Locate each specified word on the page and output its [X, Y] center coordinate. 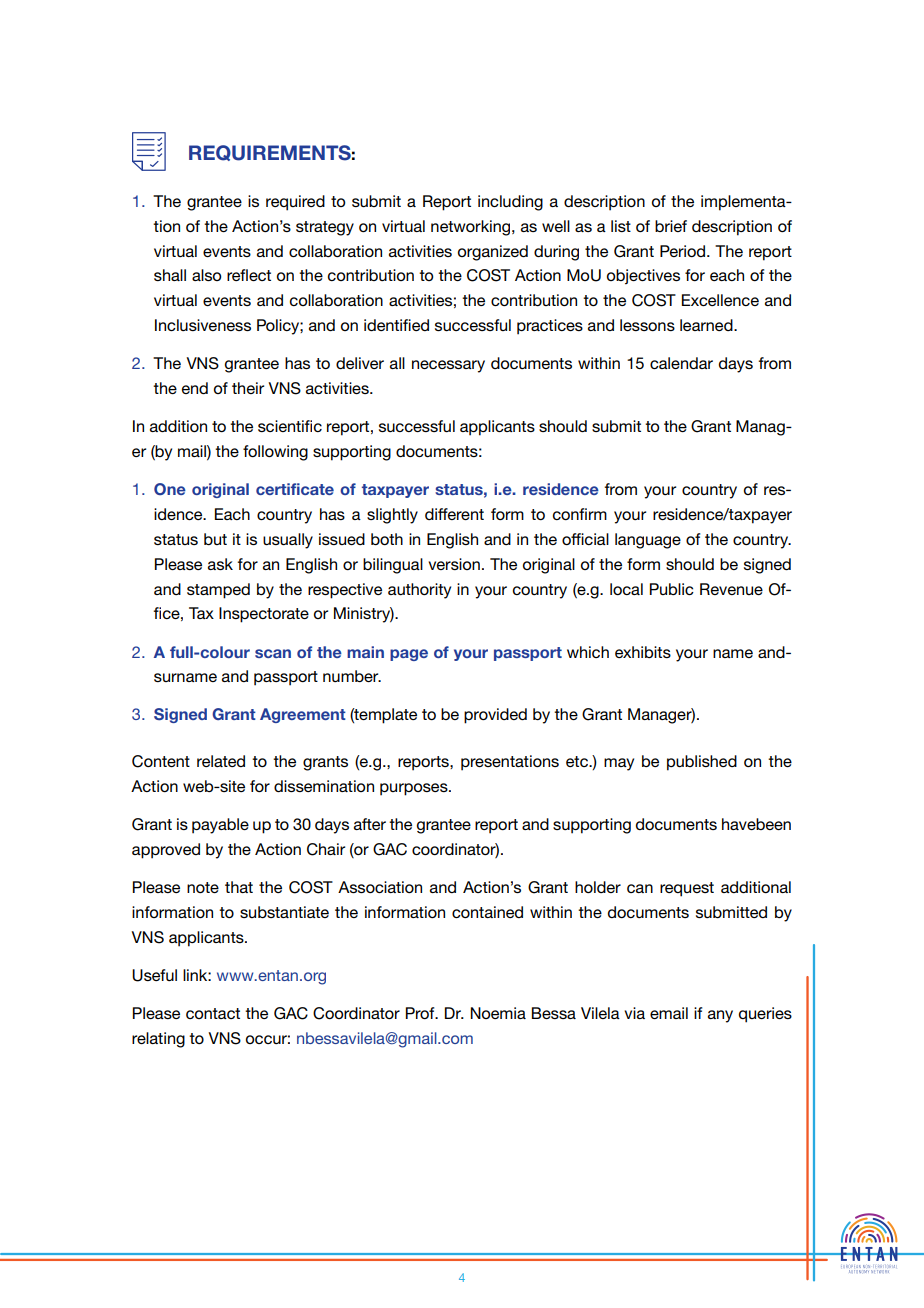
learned [707, 325]
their [248, 388]
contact [213, 1013]
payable [220, 826]
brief [671, 226]
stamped [218, 591]
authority [419, 591]
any [720, 1016]
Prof [421, 1013]
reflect [249, 275]
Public [672, 589]
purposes [415, 789]
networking [472, 228]
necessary [448, 366]
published [702, 763]
